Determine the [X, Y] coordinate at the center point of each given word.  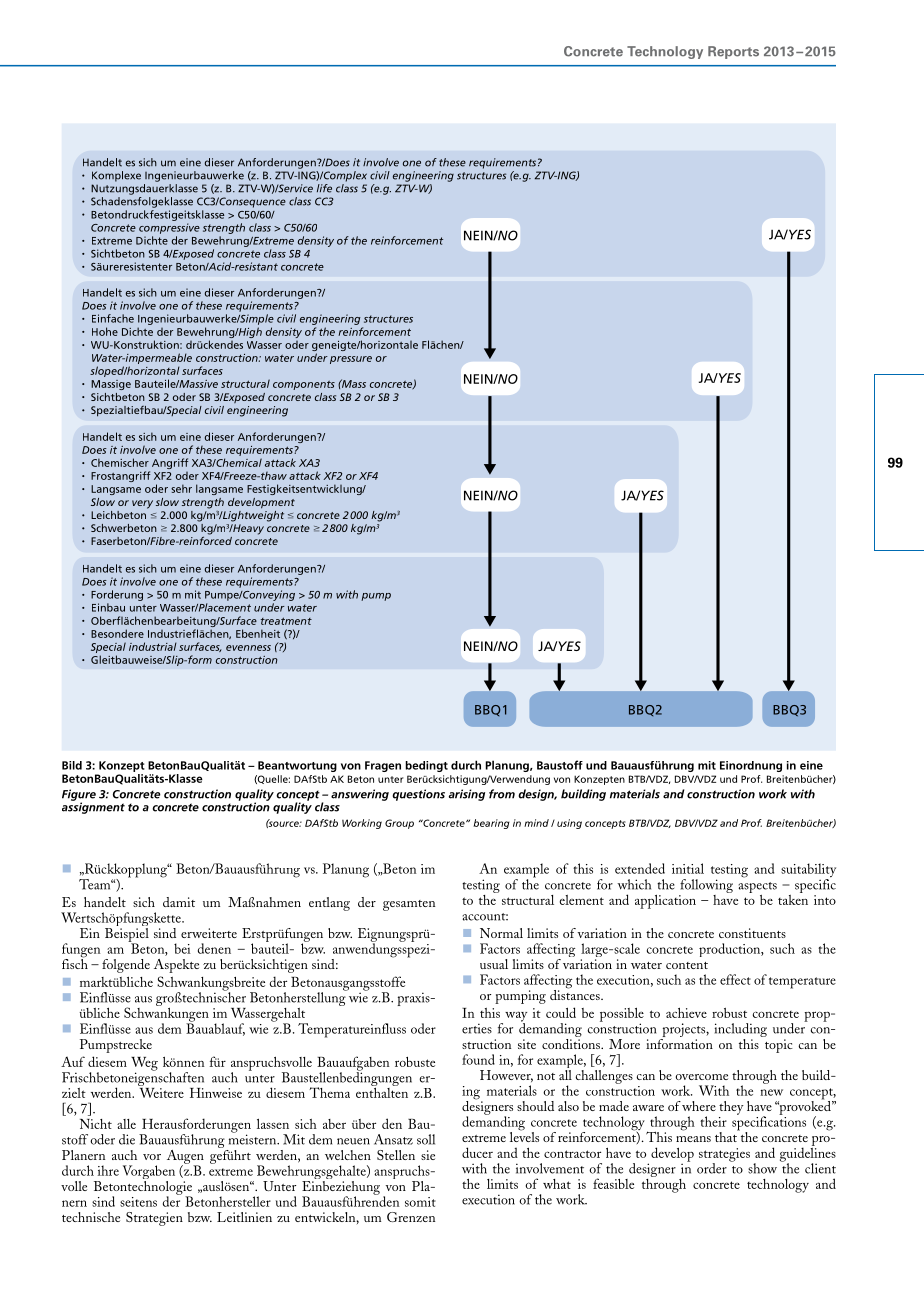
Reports [733, 52]
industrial [153, 646]
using [569, 824]
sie [428, 1155]
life [324, 188]
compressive [169, 228]
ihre [108, 1170]
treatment [286, 621]
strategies [724, 1156]
